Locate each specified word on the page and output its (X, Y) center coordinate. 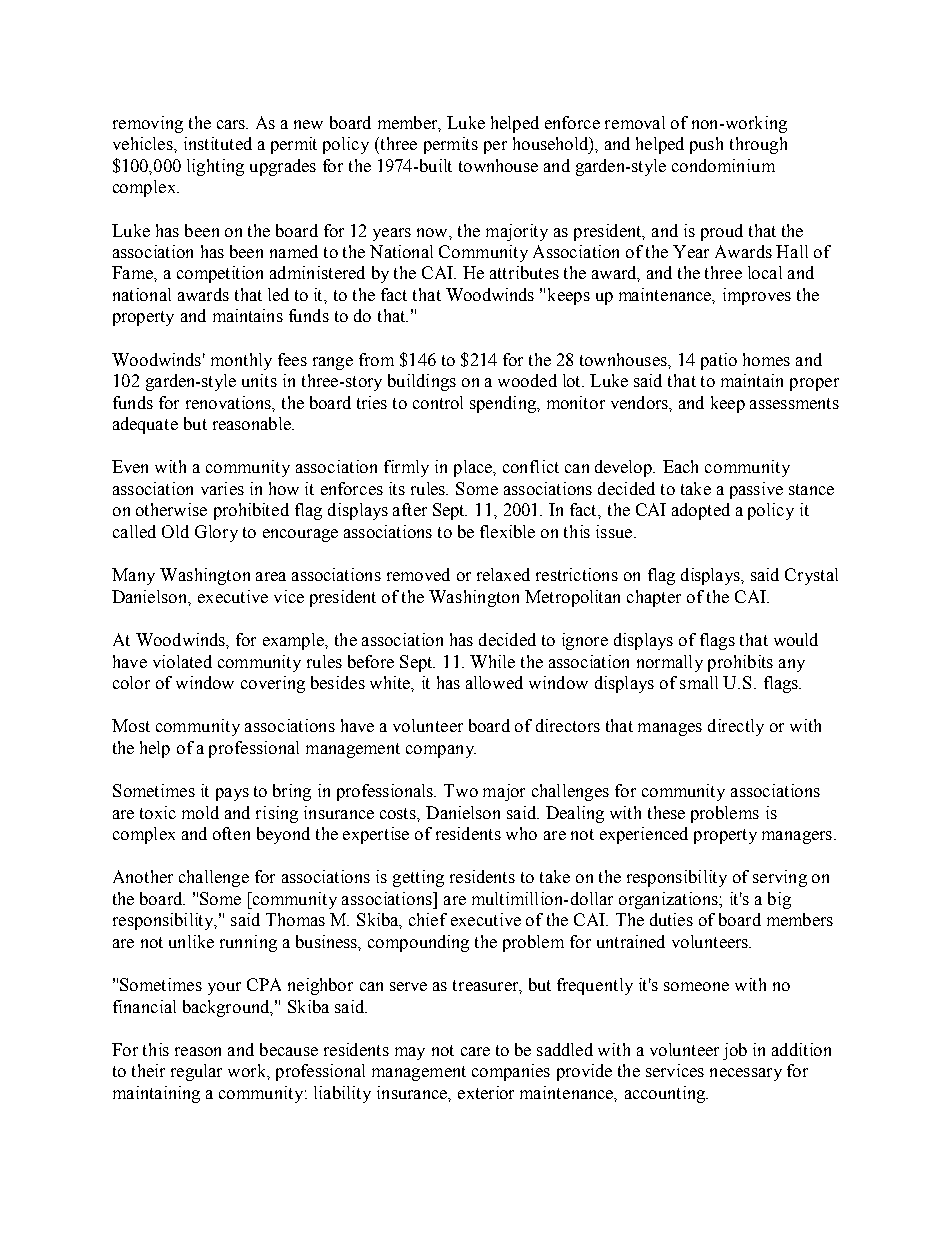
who (521, 833)
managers (798, 837)
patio (719, 361)
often (231, 833)
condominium (723, 165)
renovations (229, 402)
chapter (654, 598)
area (271, 576)
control (438, 402)
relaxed (503, 574)
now (433, 232)
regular (196, 1072)
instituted (218, 143)
